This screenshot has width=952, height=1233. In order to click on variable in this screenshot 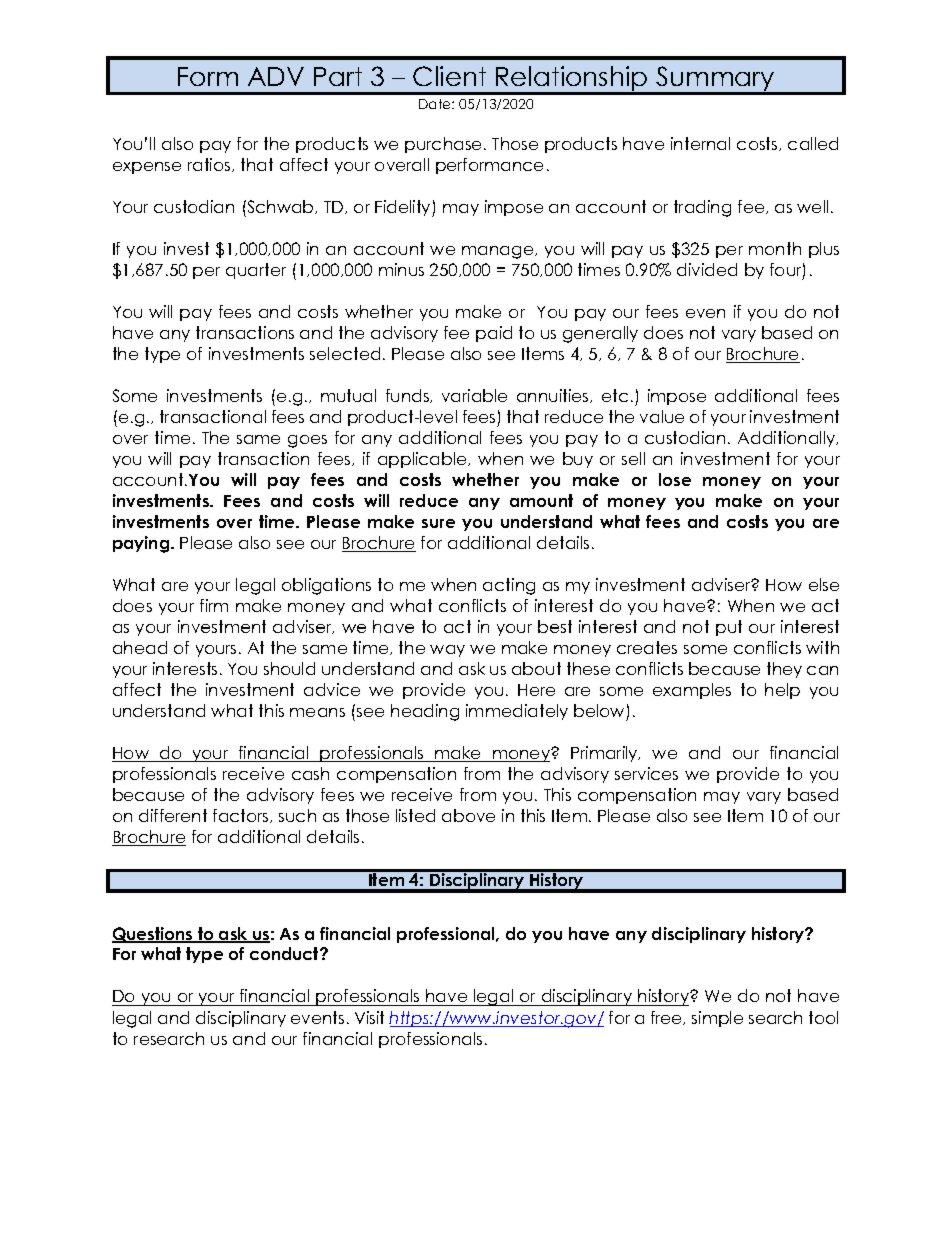, I will do `click(474, 395)`.
